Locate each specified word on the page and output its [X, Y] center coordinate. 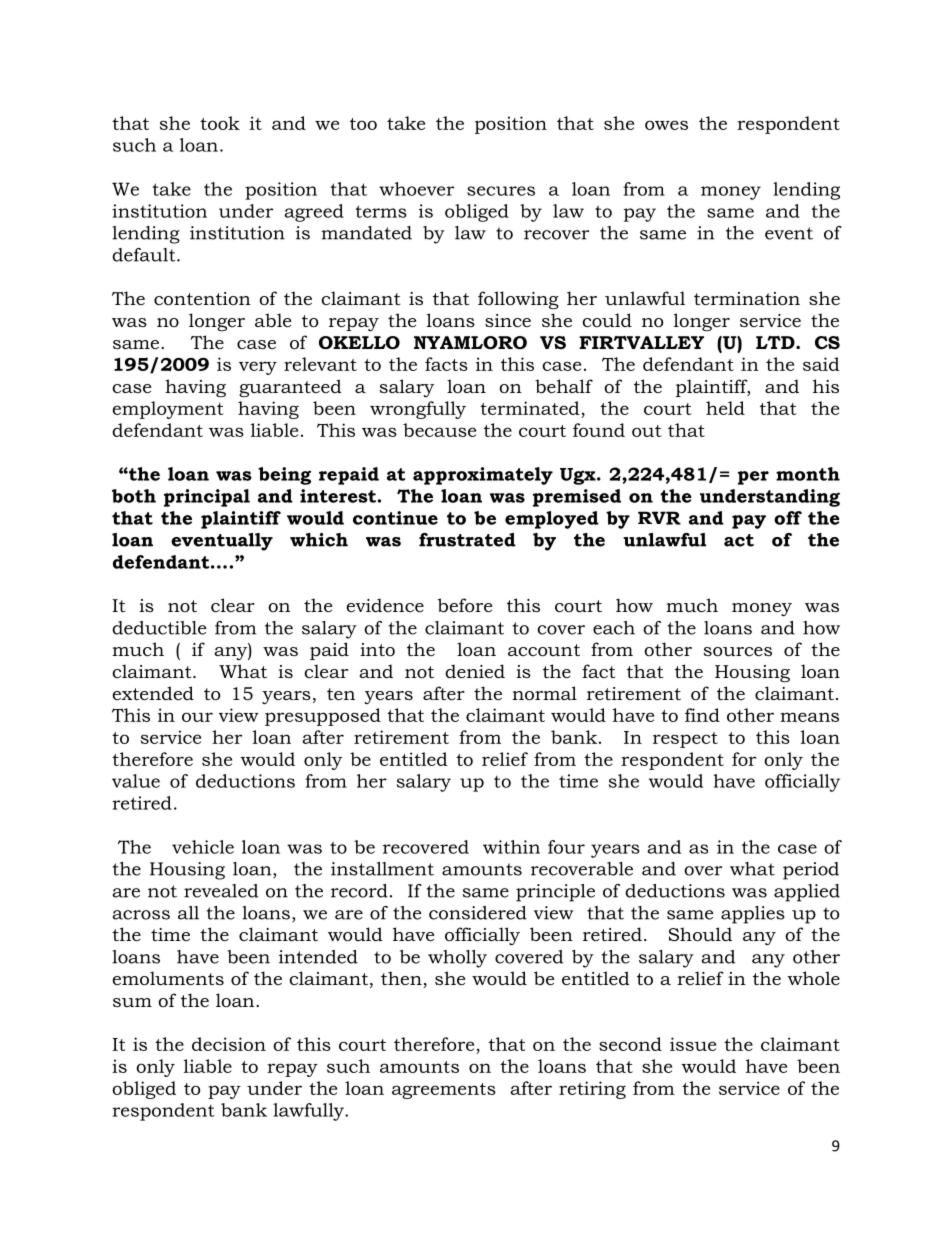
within [511, 847]
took [220, 123]
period [811, 871]
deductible [159, 628]
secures [501, 191]
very [258, 368]
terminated [530, 408]
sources [738, 652]
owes [666, 125]
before [465, 605]
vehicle [203, 847]
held [725, 408]
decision [229, 1044]
